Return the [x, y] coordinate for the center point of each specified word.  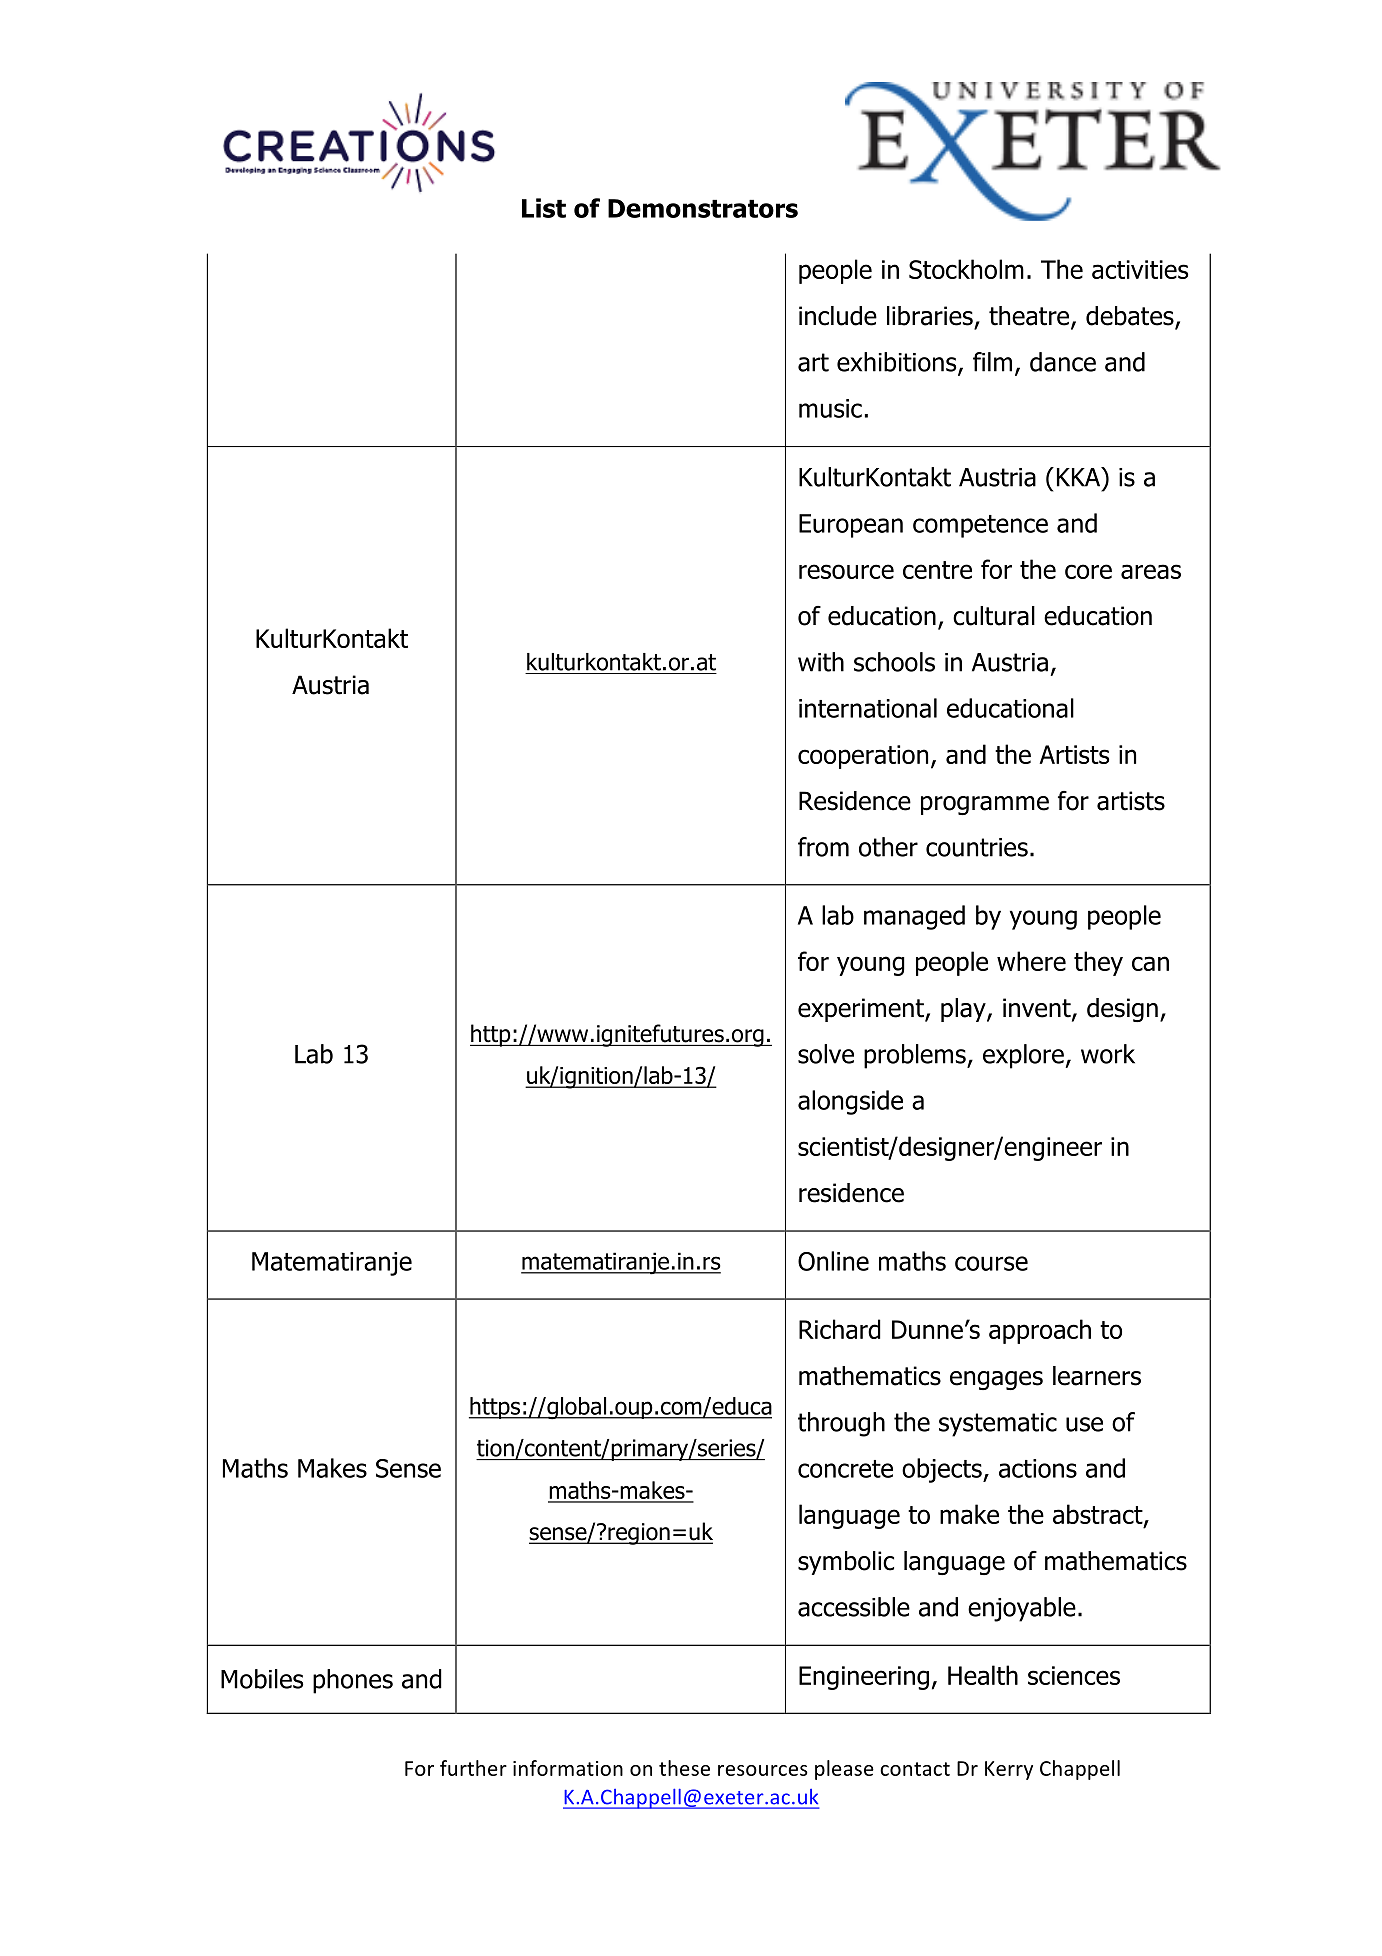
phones [353, 1681]
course [991, 1263]
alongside [850, 1102]
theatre [1030, 317]
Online [833, 1261]
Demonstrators [703, 208]
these [684, 1768]
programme [985, 805]
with [821, 662]
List [544, 208]
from [823, 847]
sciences [1074, 1675]
